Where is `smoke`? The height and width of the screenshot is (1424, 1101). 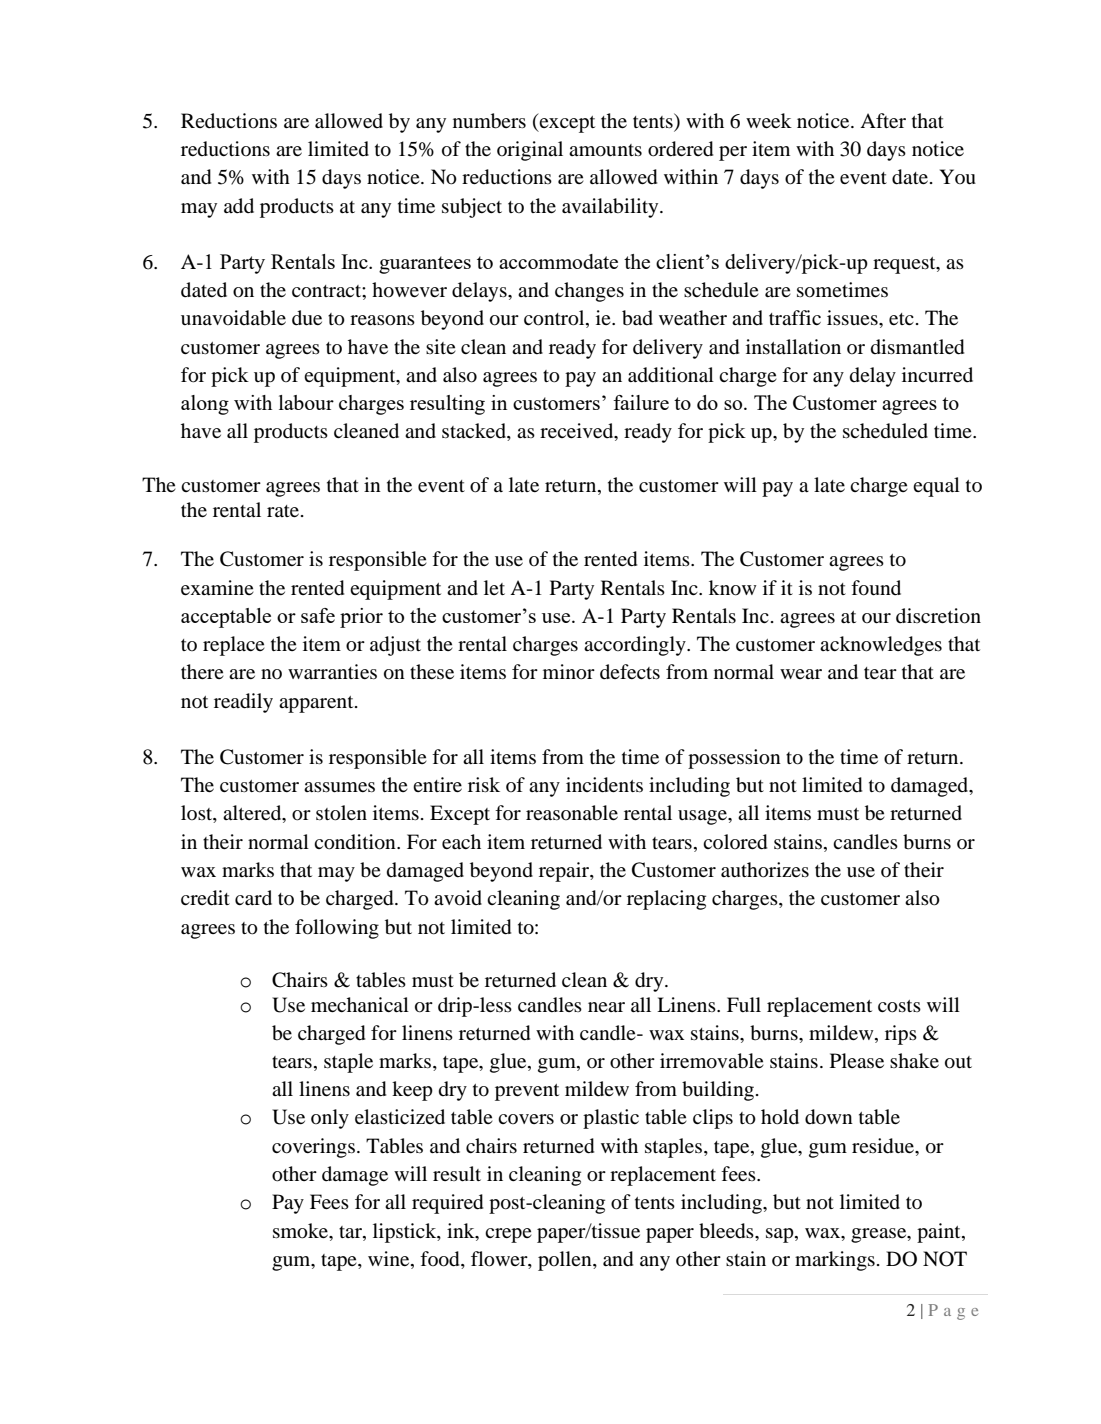 smoke is located at coordinates (301, 1231).
